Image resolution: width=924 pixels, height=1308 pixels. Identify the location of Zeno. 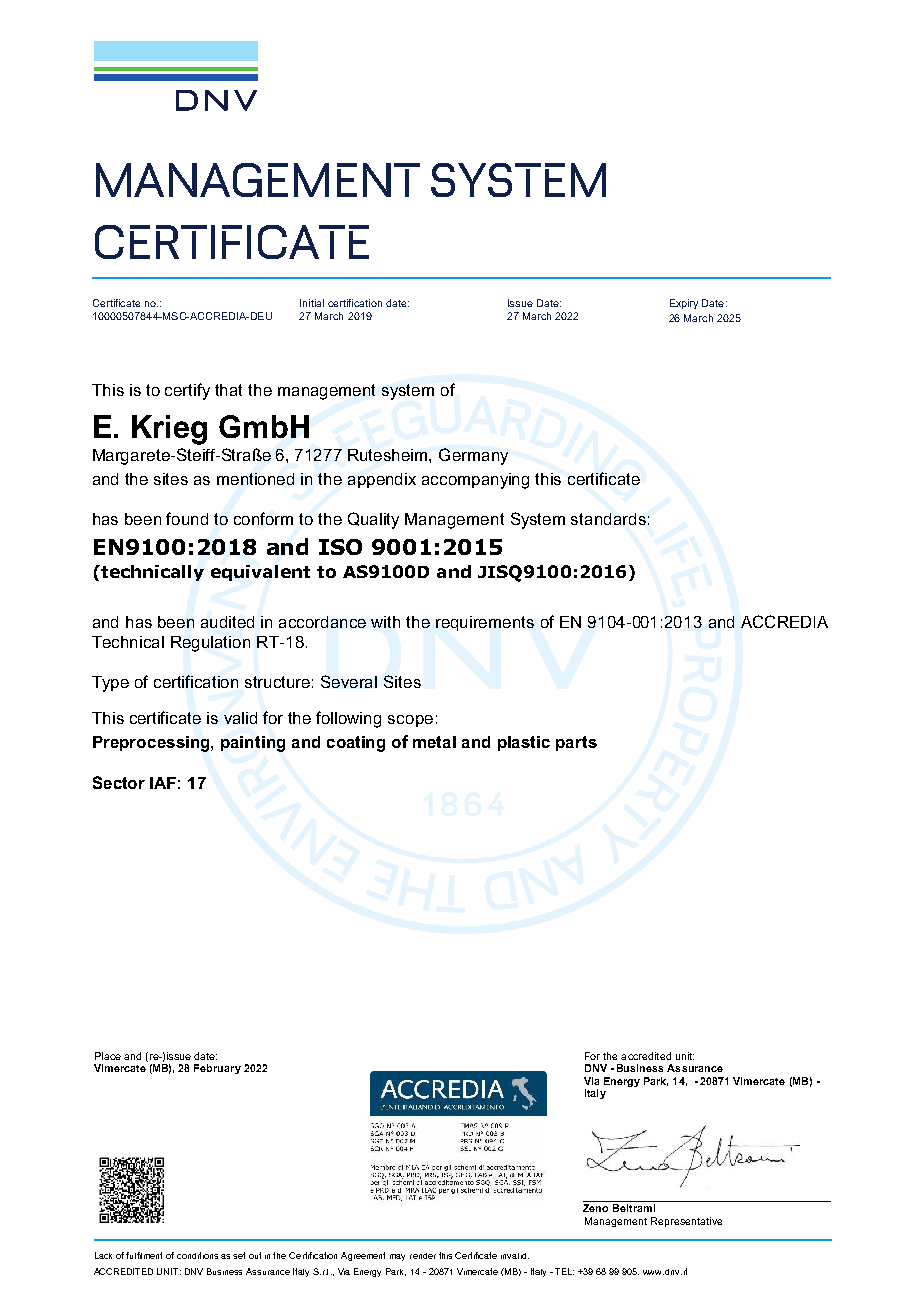
(595, 1208).
